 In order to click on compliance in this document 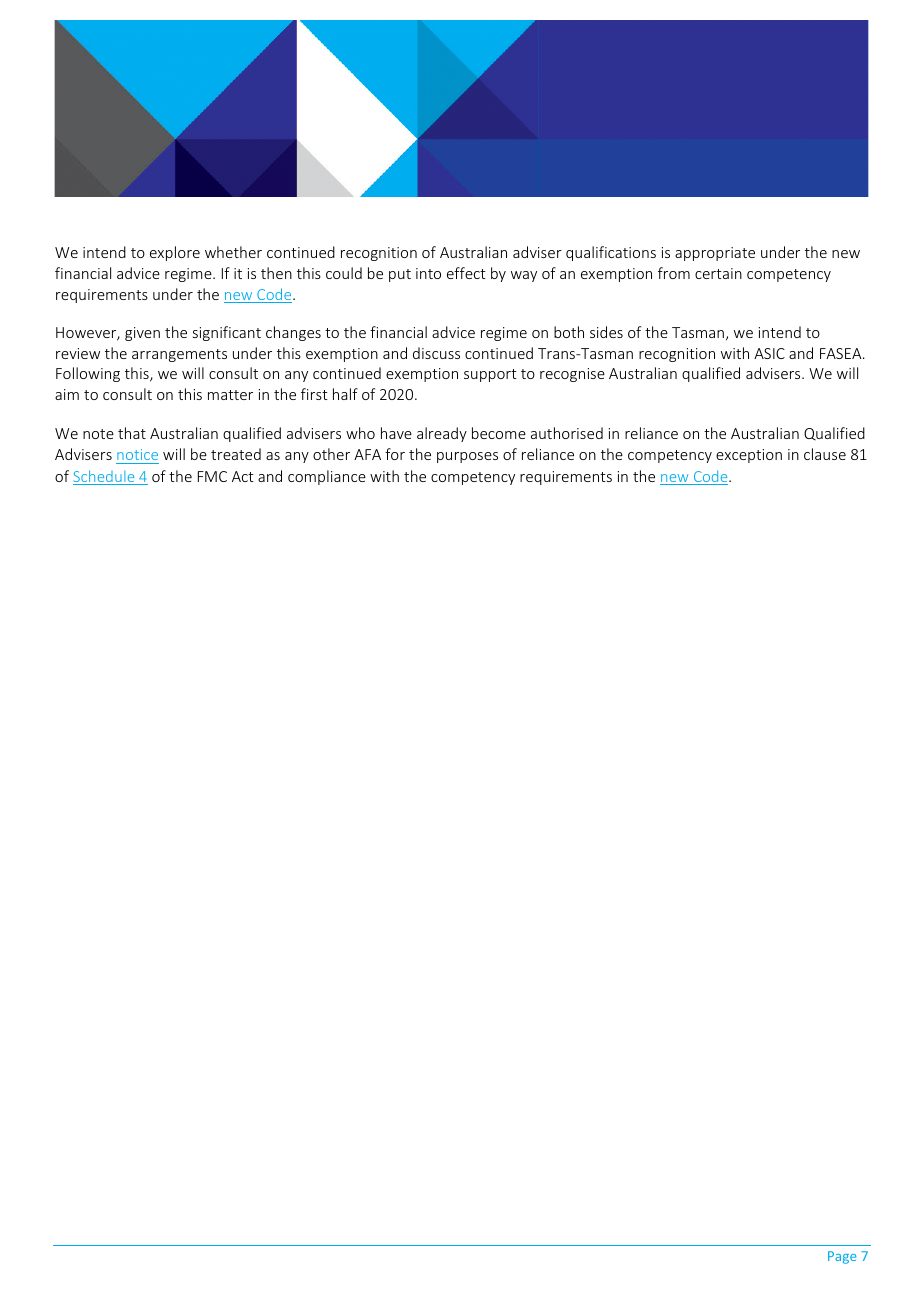, I will do `click(327, 477)`.
